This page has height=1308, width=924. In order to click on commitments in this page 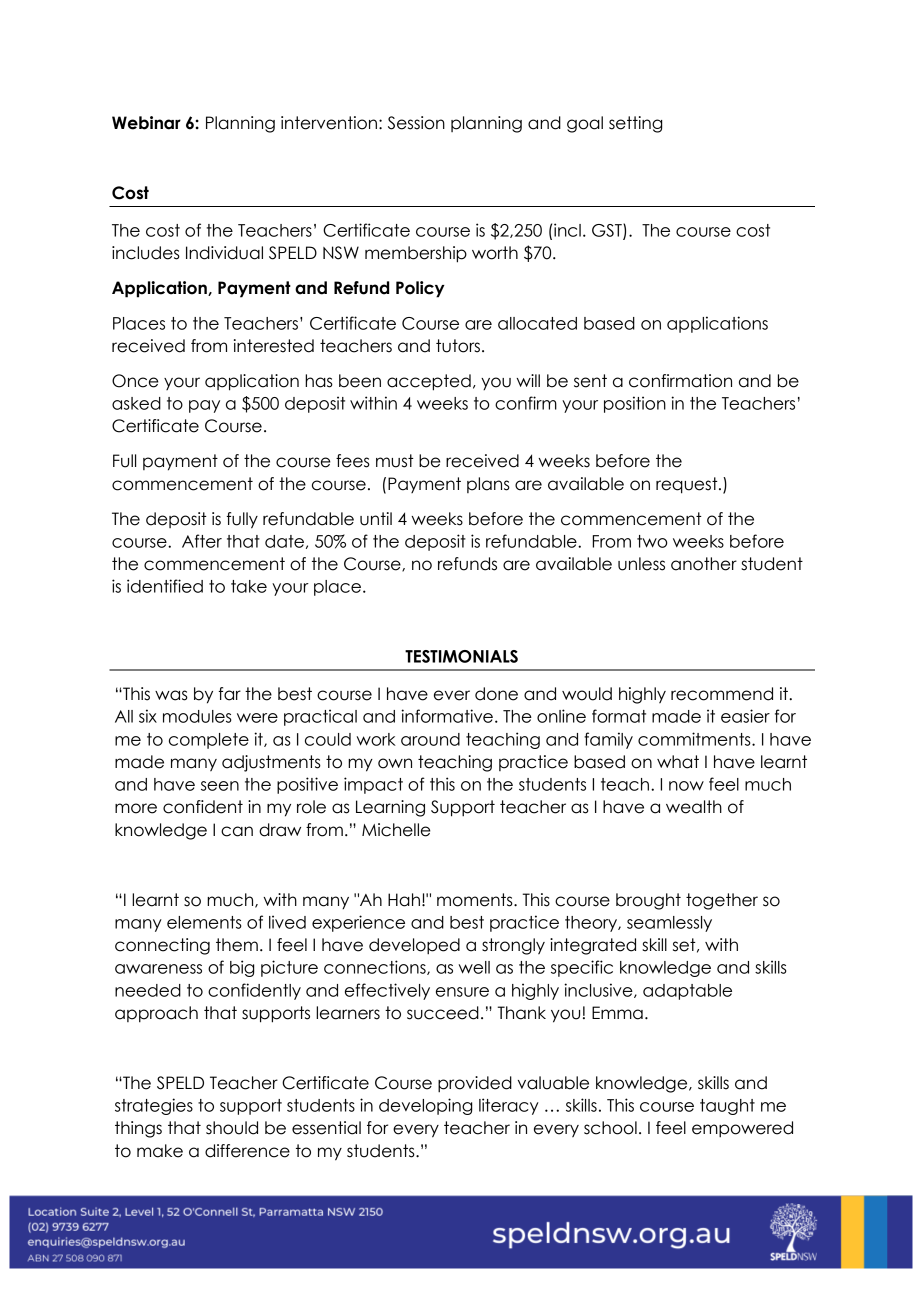, I will do `click(695, 739)`.
